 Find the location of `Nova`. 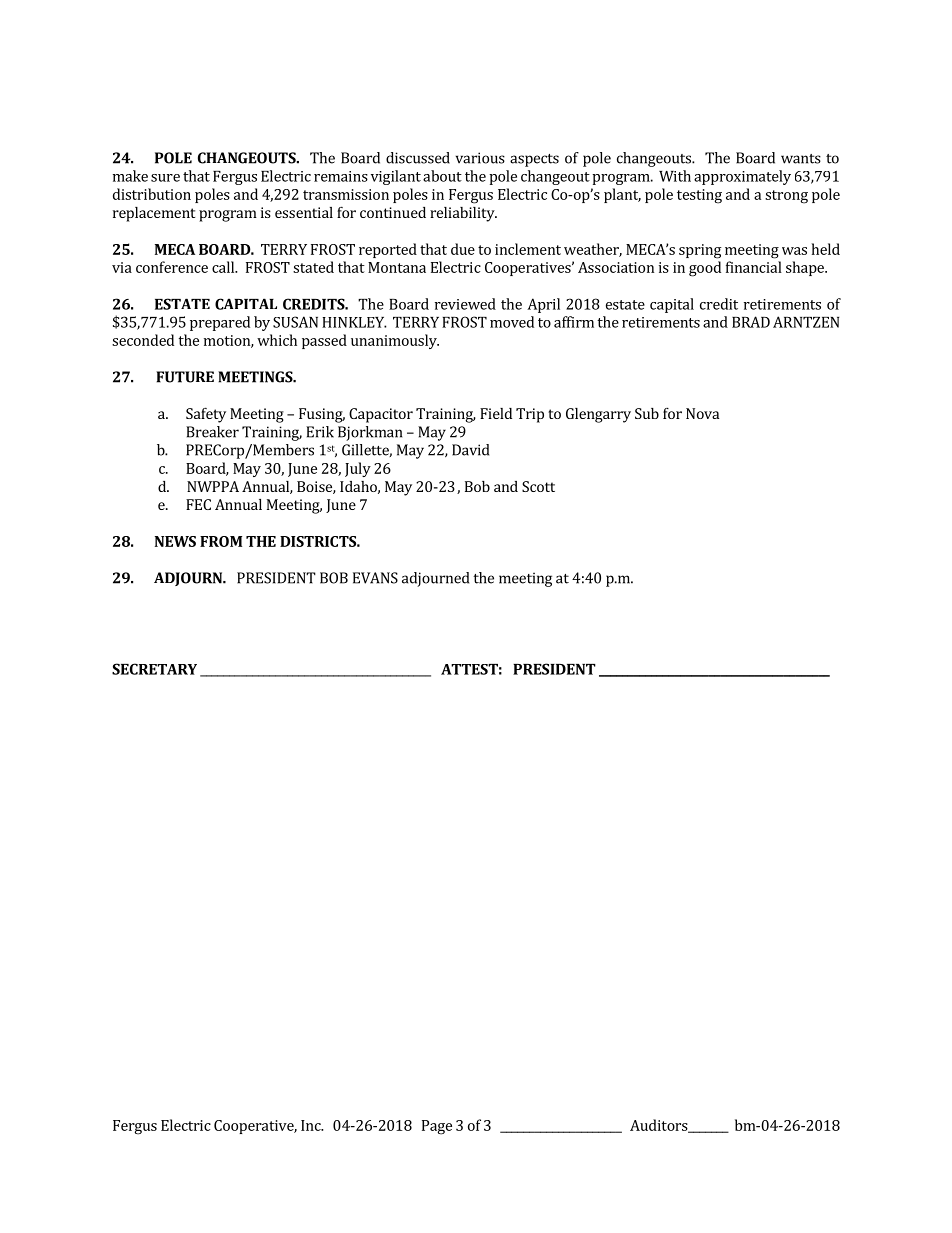

Nova is located at coordinates (702, 413).
